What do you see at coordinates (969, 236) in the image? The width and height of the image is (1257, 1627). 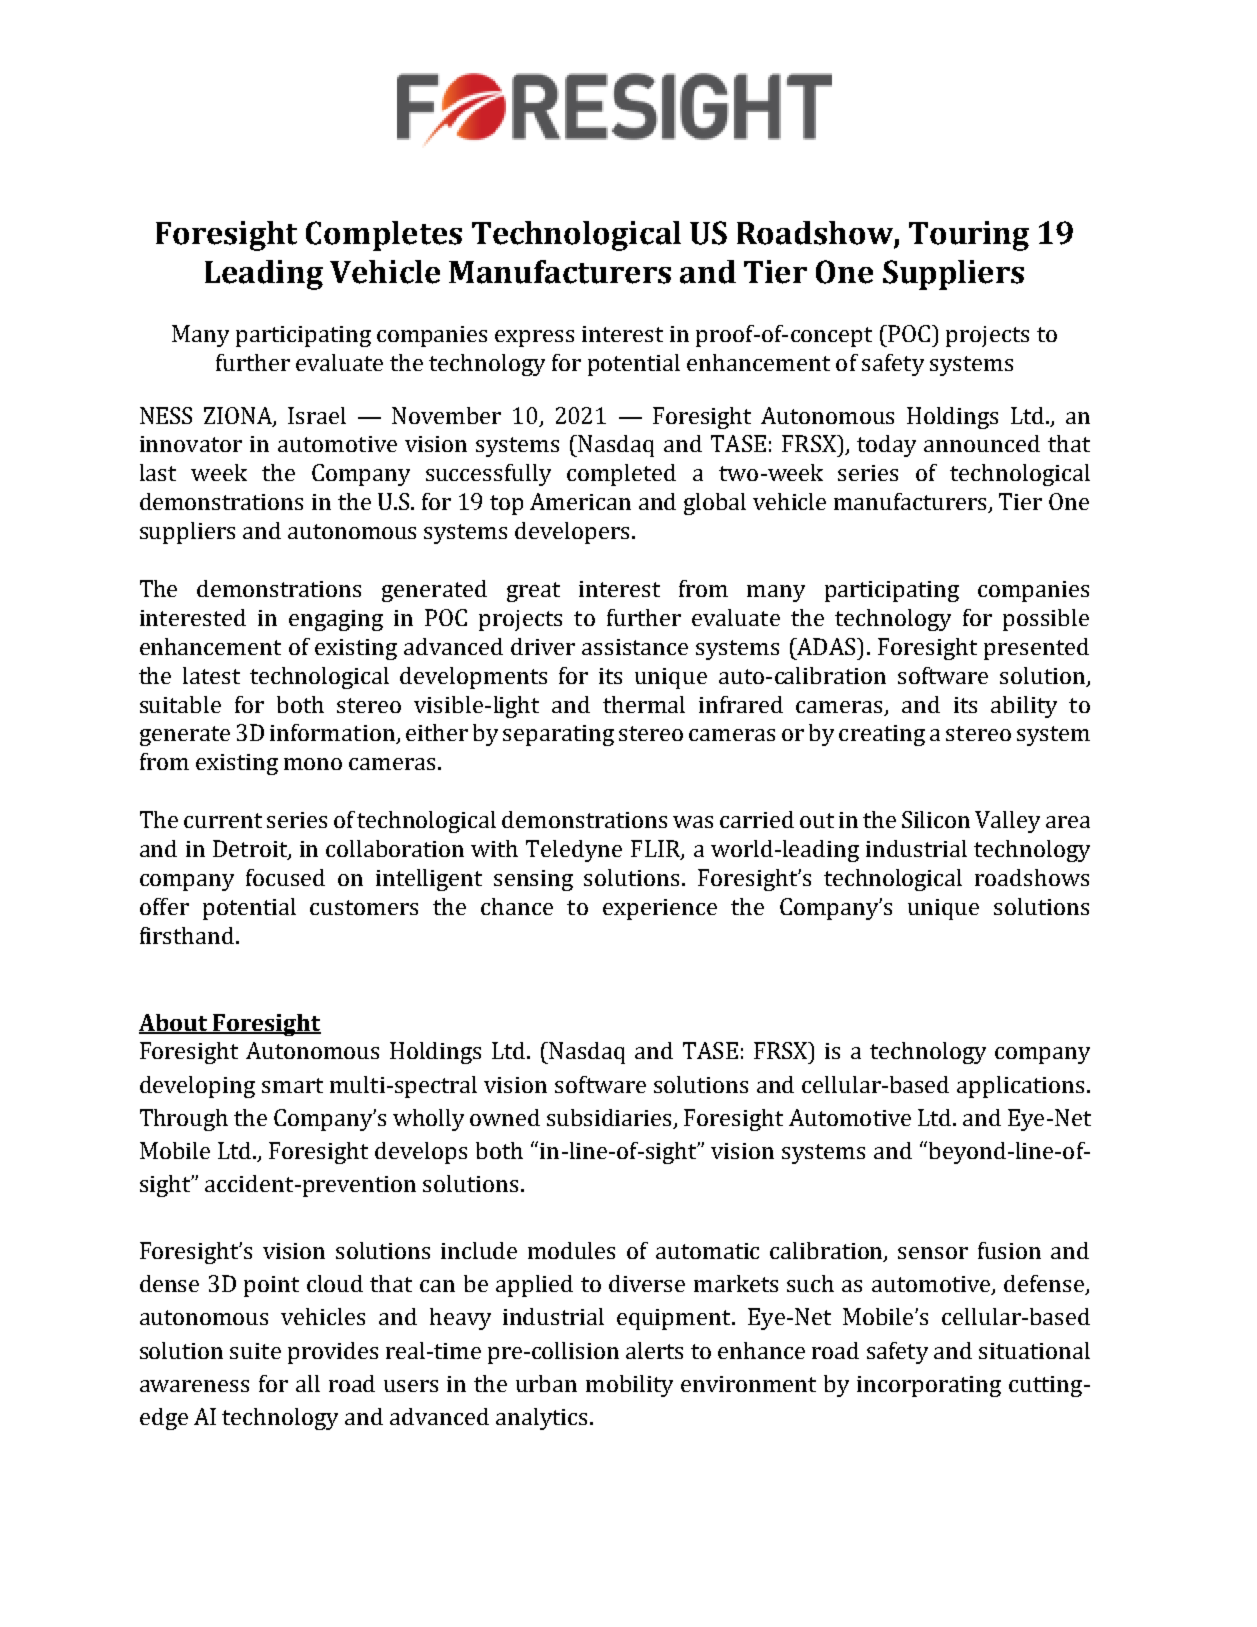 I see `Touring` at bounding box center [969, 236].
